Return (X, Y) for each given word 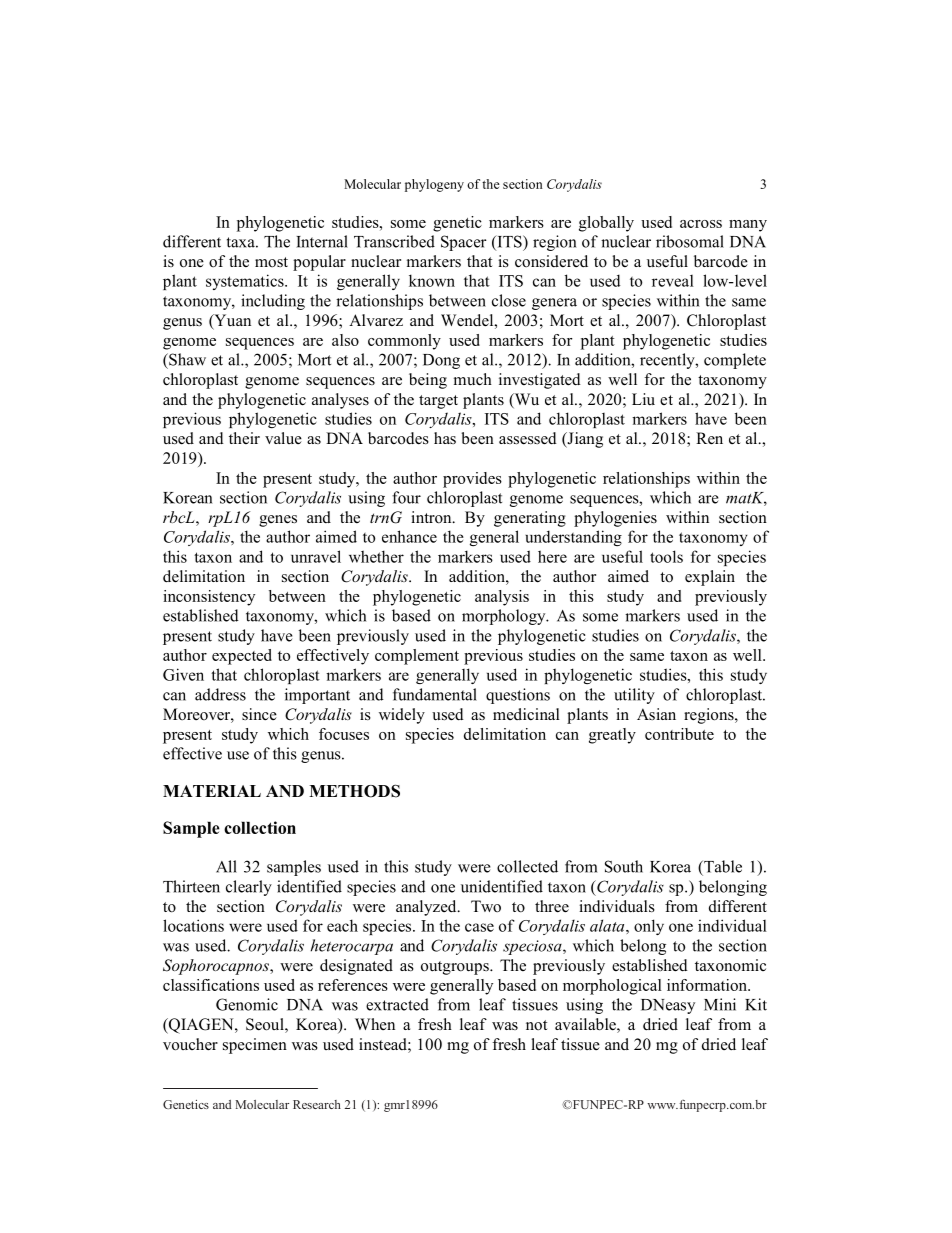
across (701, 224)
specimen (255, 1046)
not (536, 1025)
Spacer (464, 243)
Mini (720, 1004)
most (271, 262)
